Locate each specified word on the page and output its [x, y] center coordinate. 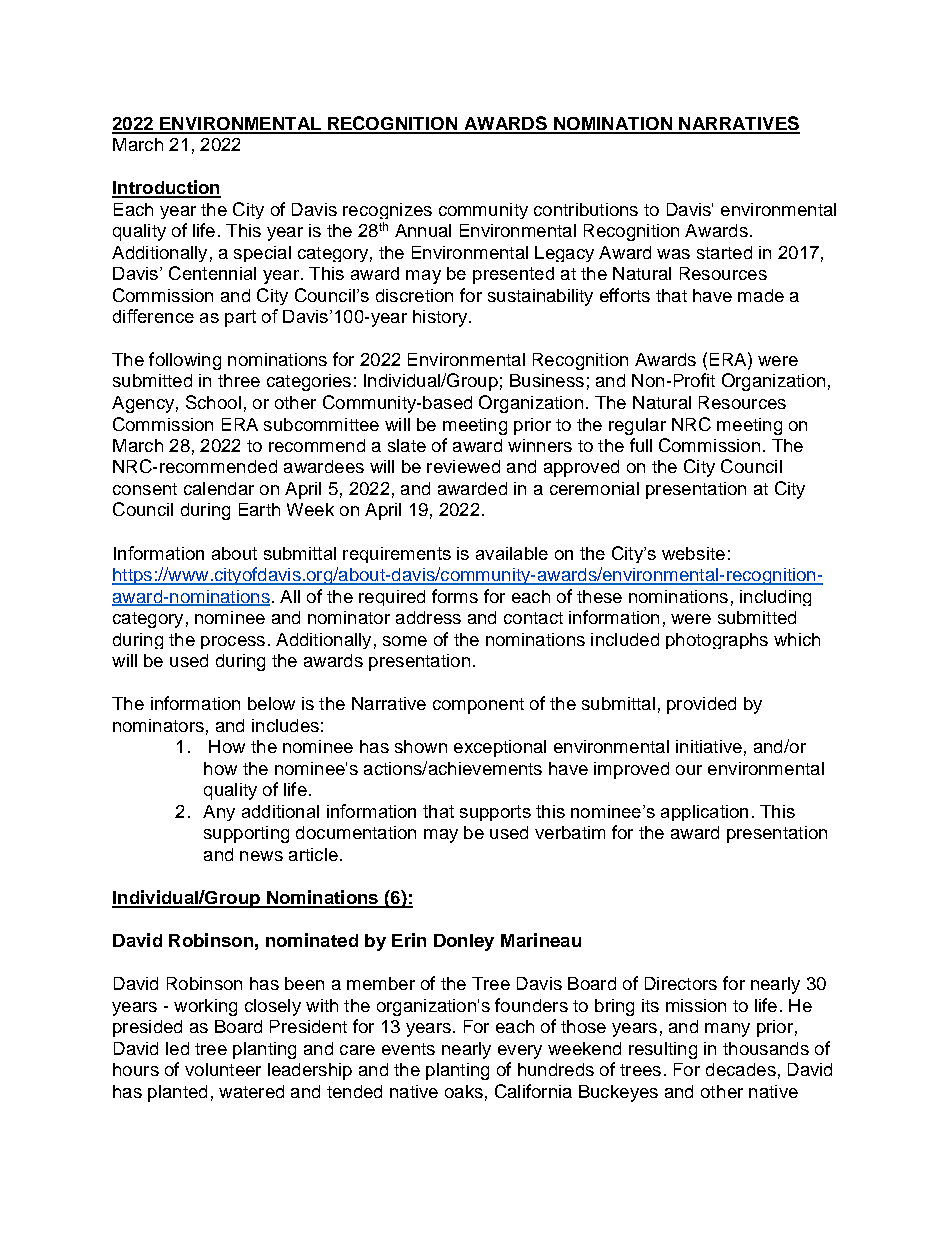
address [428, 617]
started [724, 252]
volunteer [223, 1069]
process [233, 642]
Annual [423, 230]
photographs [717, 641]
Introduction [166, 188]
